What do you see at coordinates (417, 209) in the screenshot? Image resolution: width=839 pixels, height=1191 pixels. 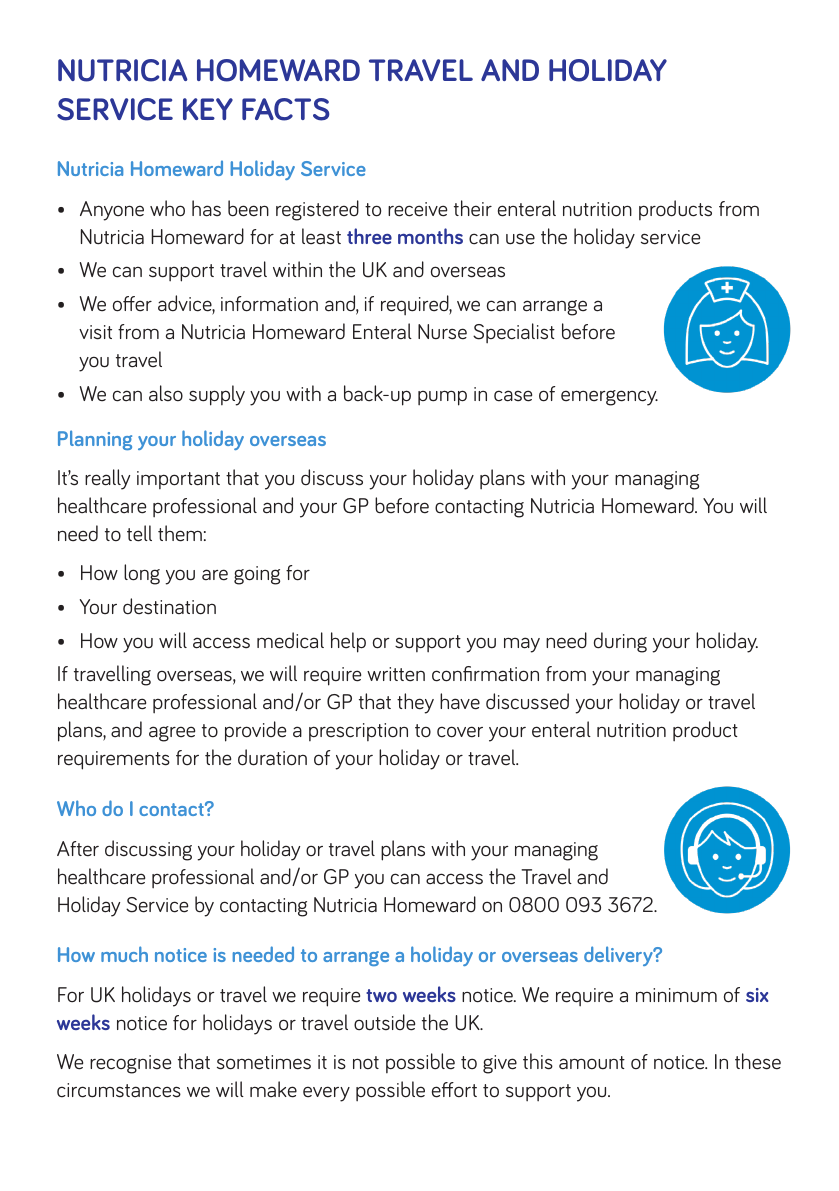 I see `receive` at bounding box center [417, 209].
